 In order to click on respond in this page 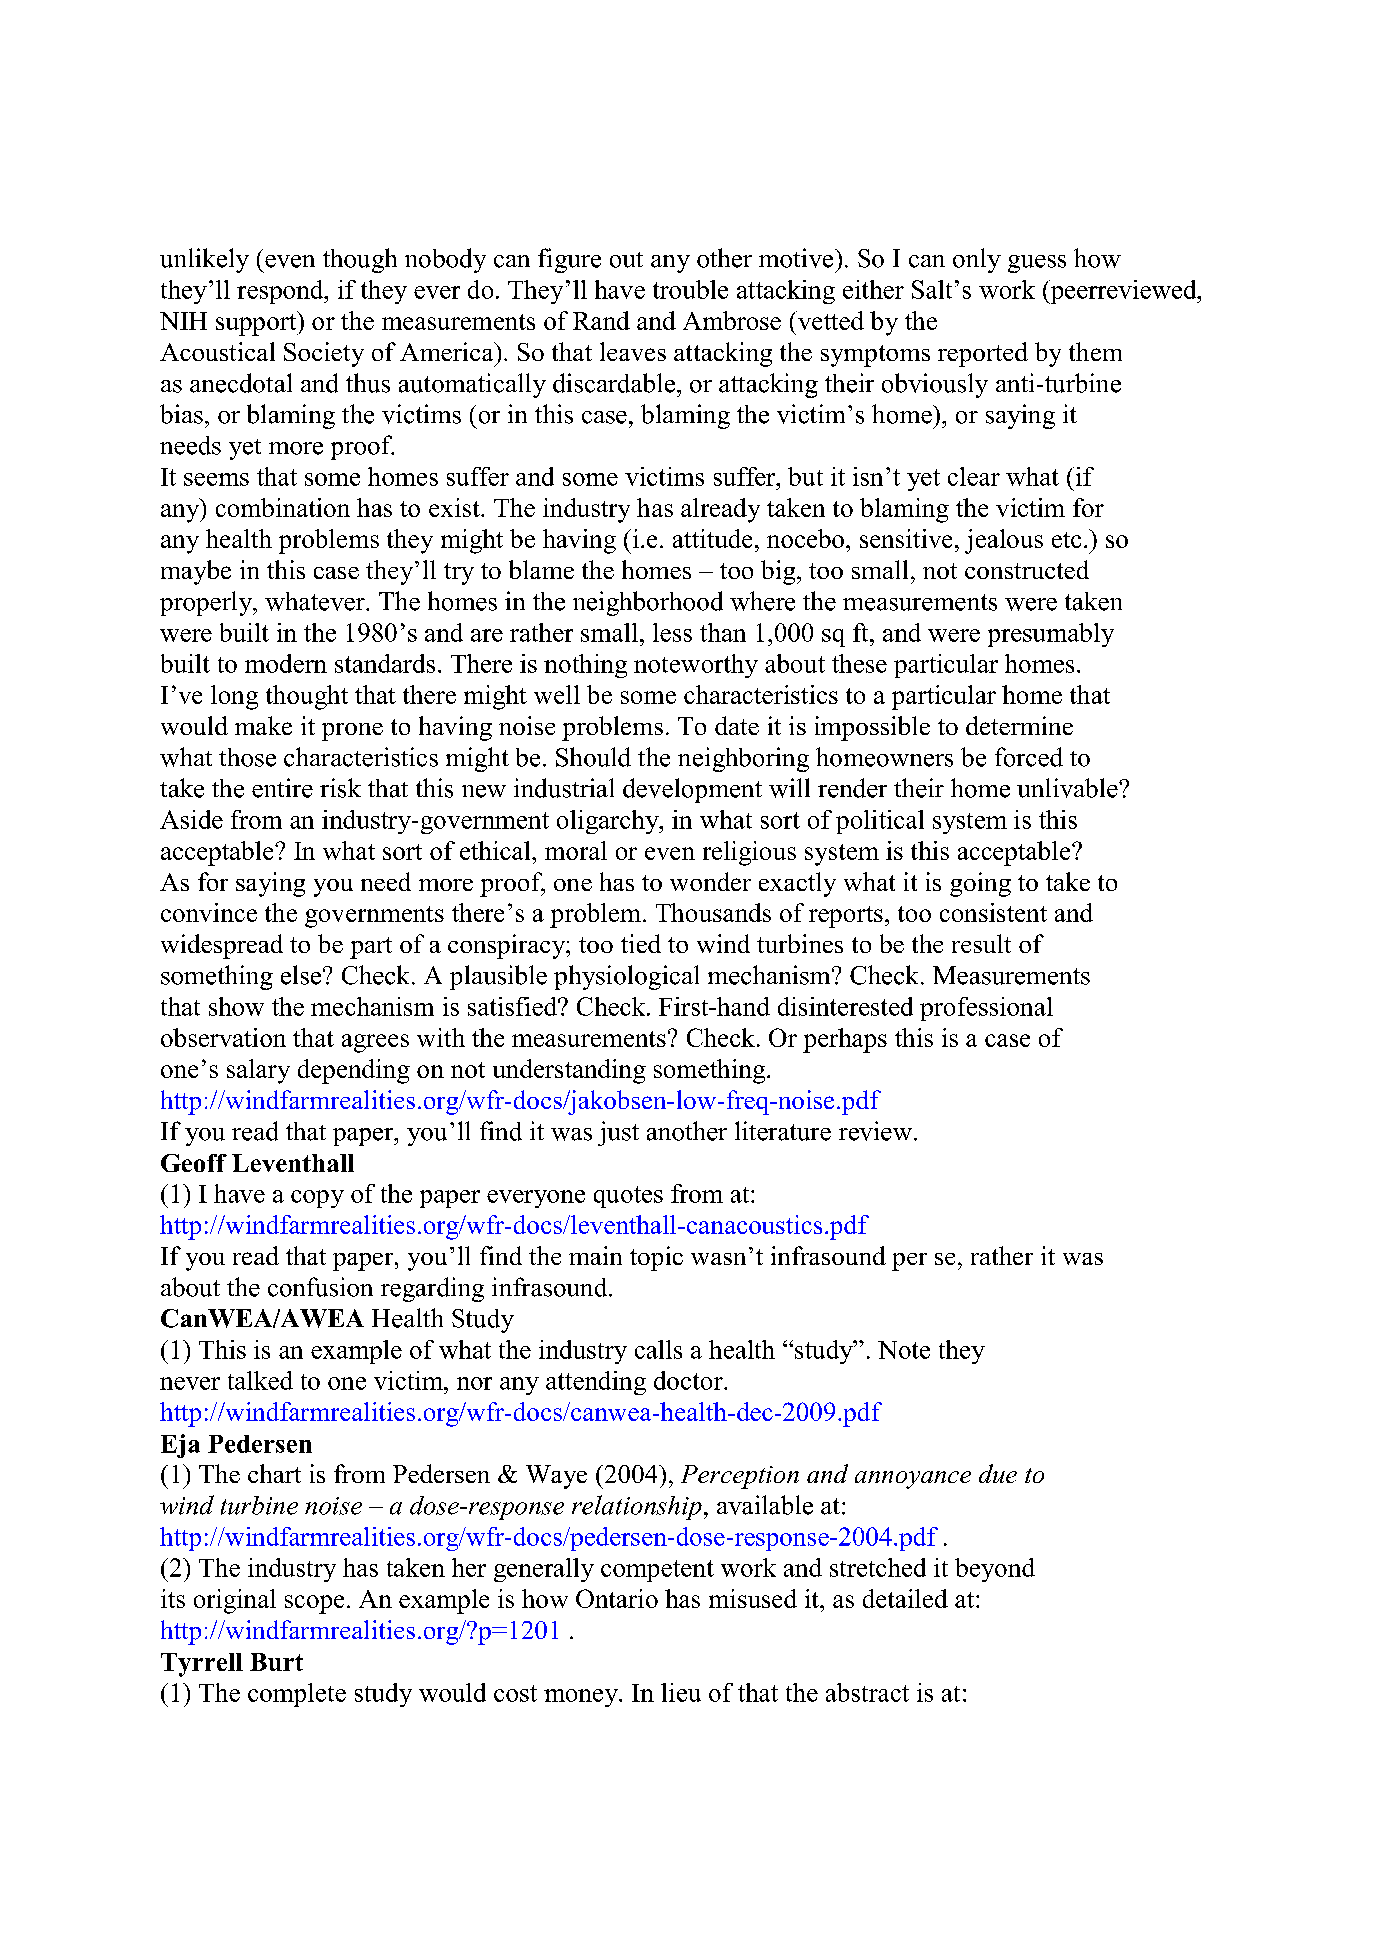, I will do `click(281, 292)`.
